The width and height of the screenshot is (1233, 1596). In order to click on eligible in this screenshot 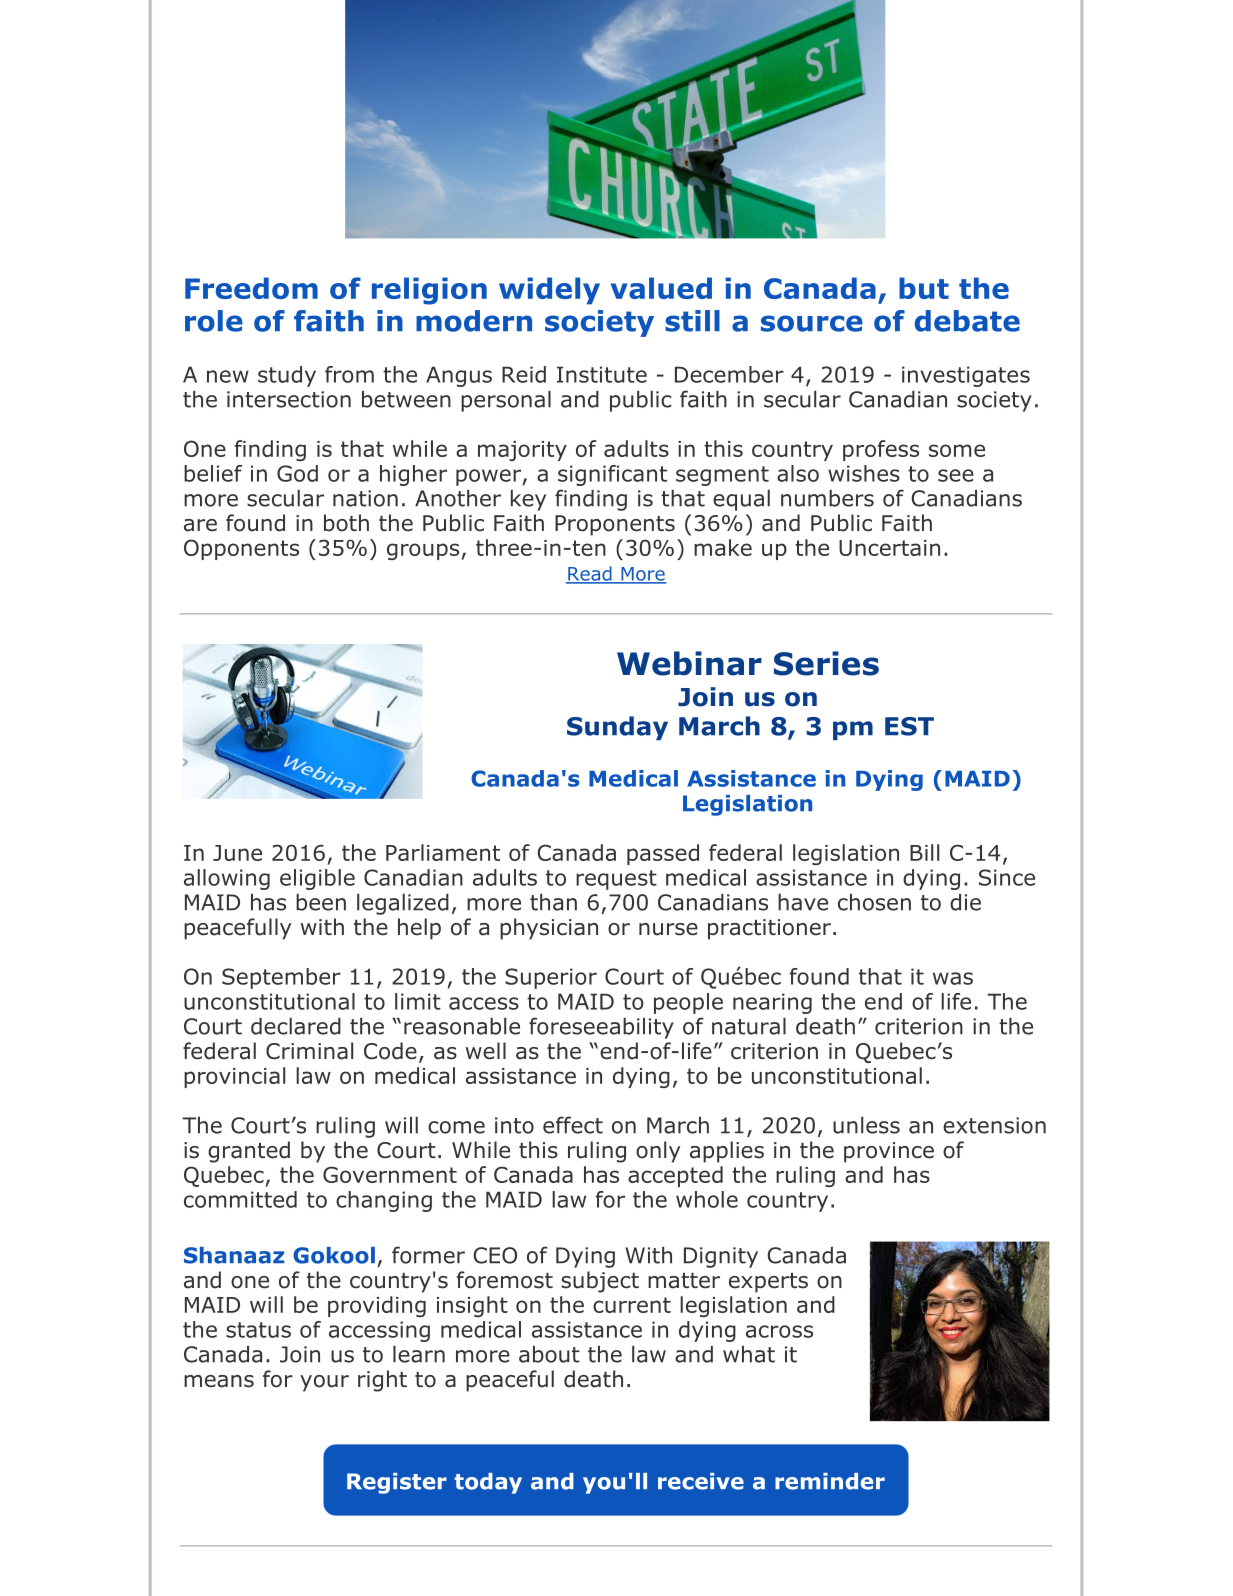, I will do `click(317, 879)`.
